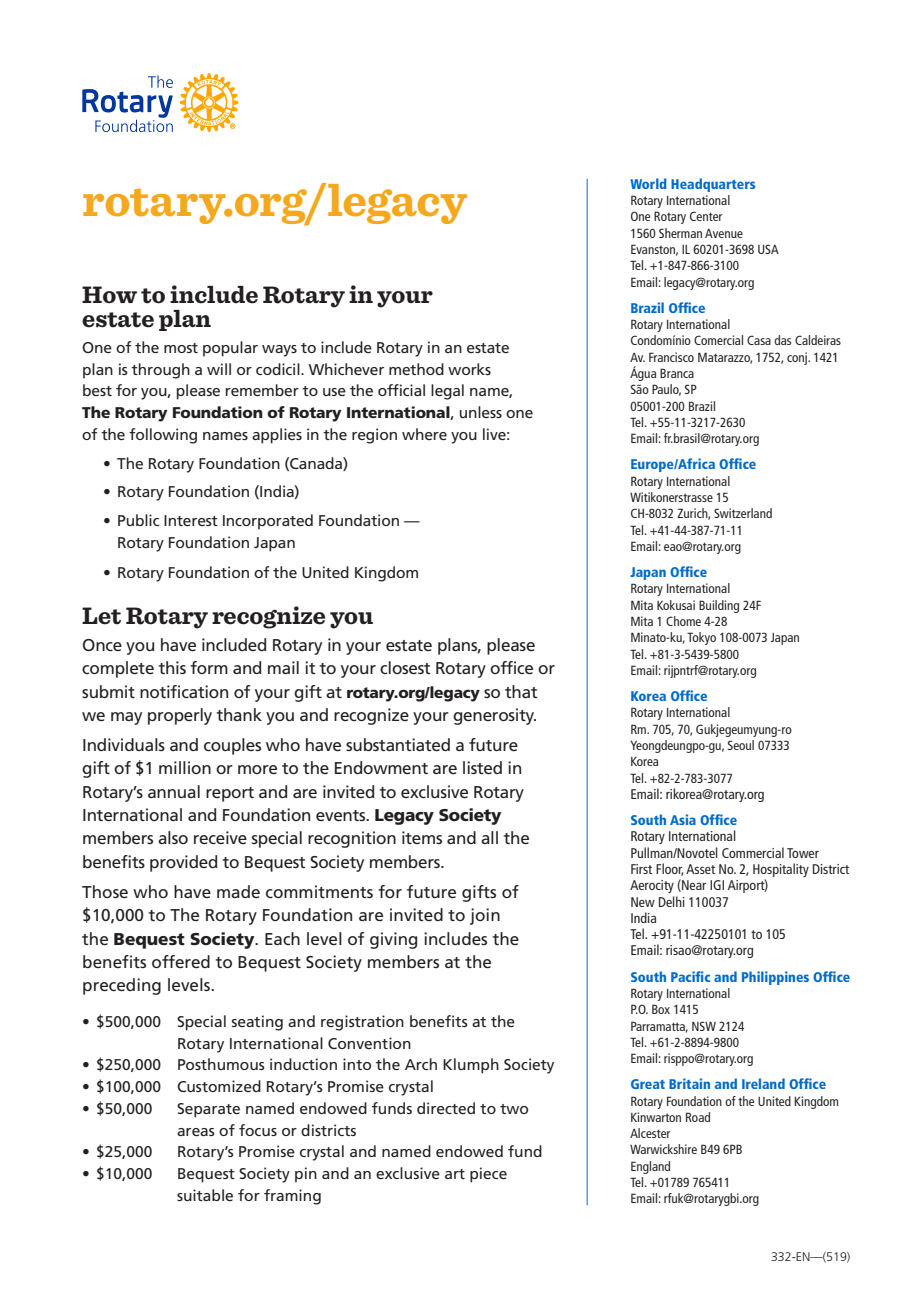  What do you see at coordinates (205, 1195) in the document?
I see `suitable` at bounding box center [205, 1195].
